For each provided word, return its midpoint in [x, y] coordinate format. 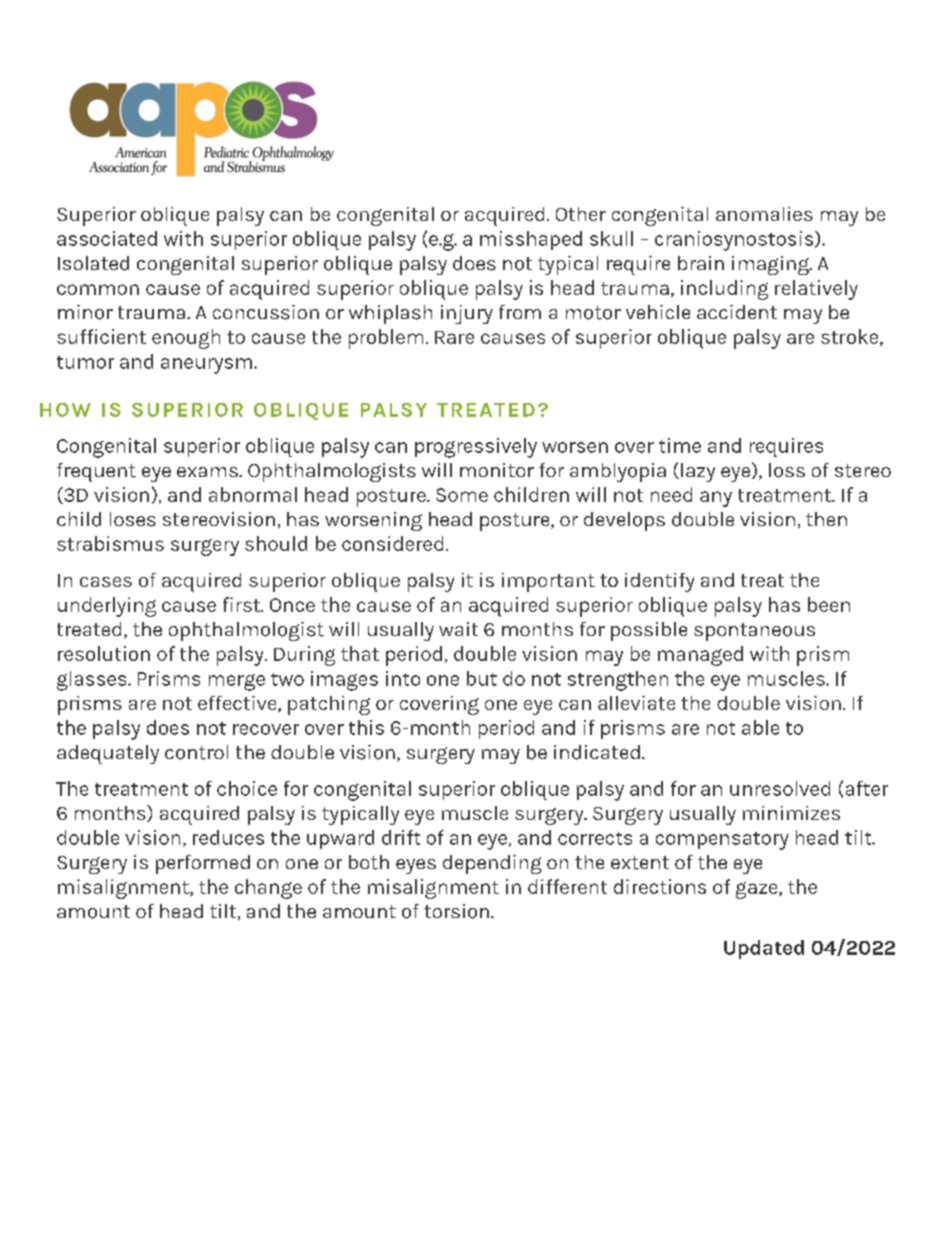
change [268, 889]
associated [107, 238]
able [760, 727]
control [196, 752]
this [366, 727]
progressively [476, 448]
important [548, 582]
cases [106, 582]
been [829, 604]
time [680, 445]
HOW [65, 410]
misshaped [531, 240]
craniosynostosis [735, 241]
